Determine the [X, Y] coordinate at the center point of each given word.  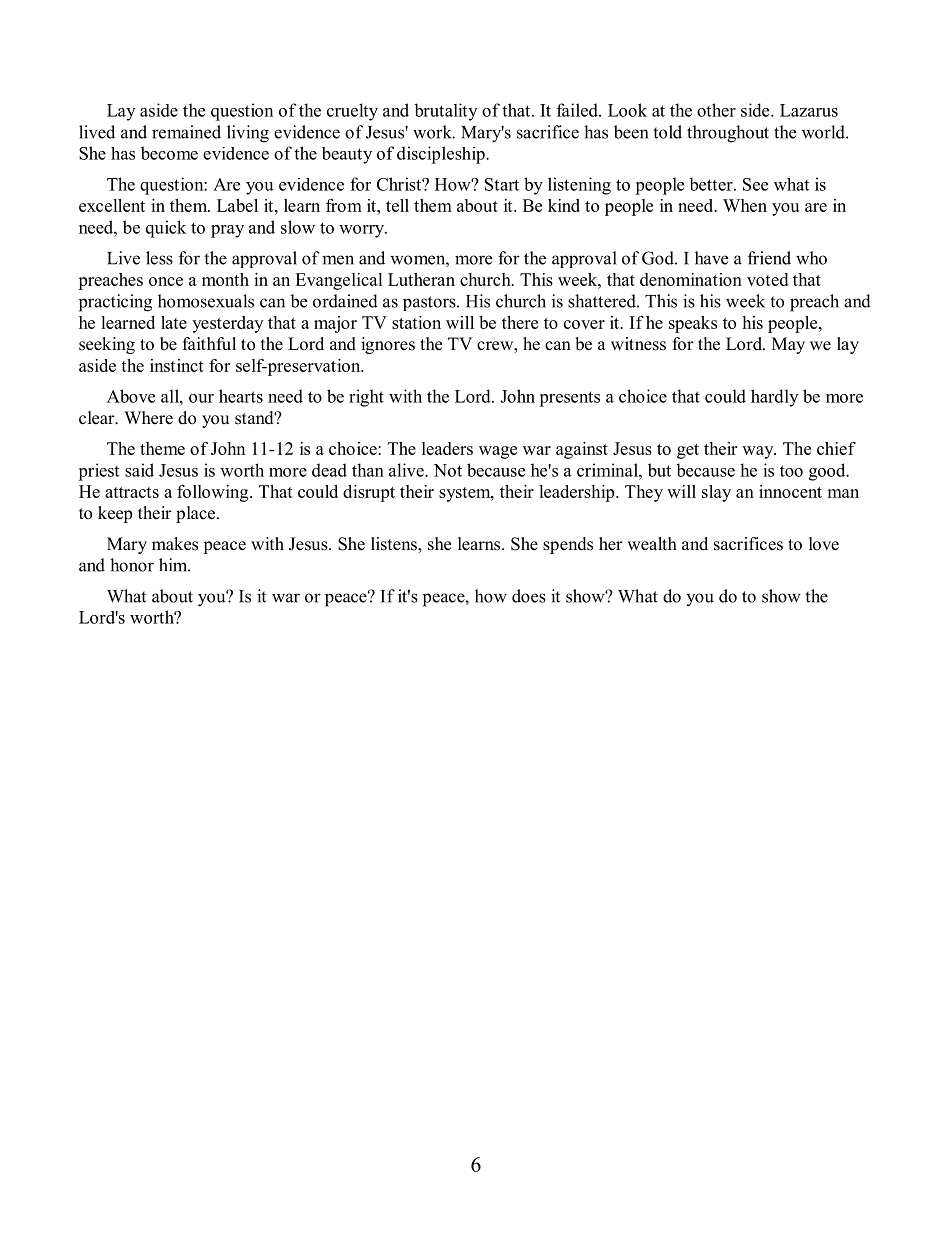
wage [498, 452]
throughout [728, 134]
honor [132, 565]
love [824, 544]
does [529, 596]
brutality [445, 112]
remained [186, 132]
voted [767, 279]
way [759, 452]
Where [148, 418]
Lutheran [421, 279]
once [166, 281]
